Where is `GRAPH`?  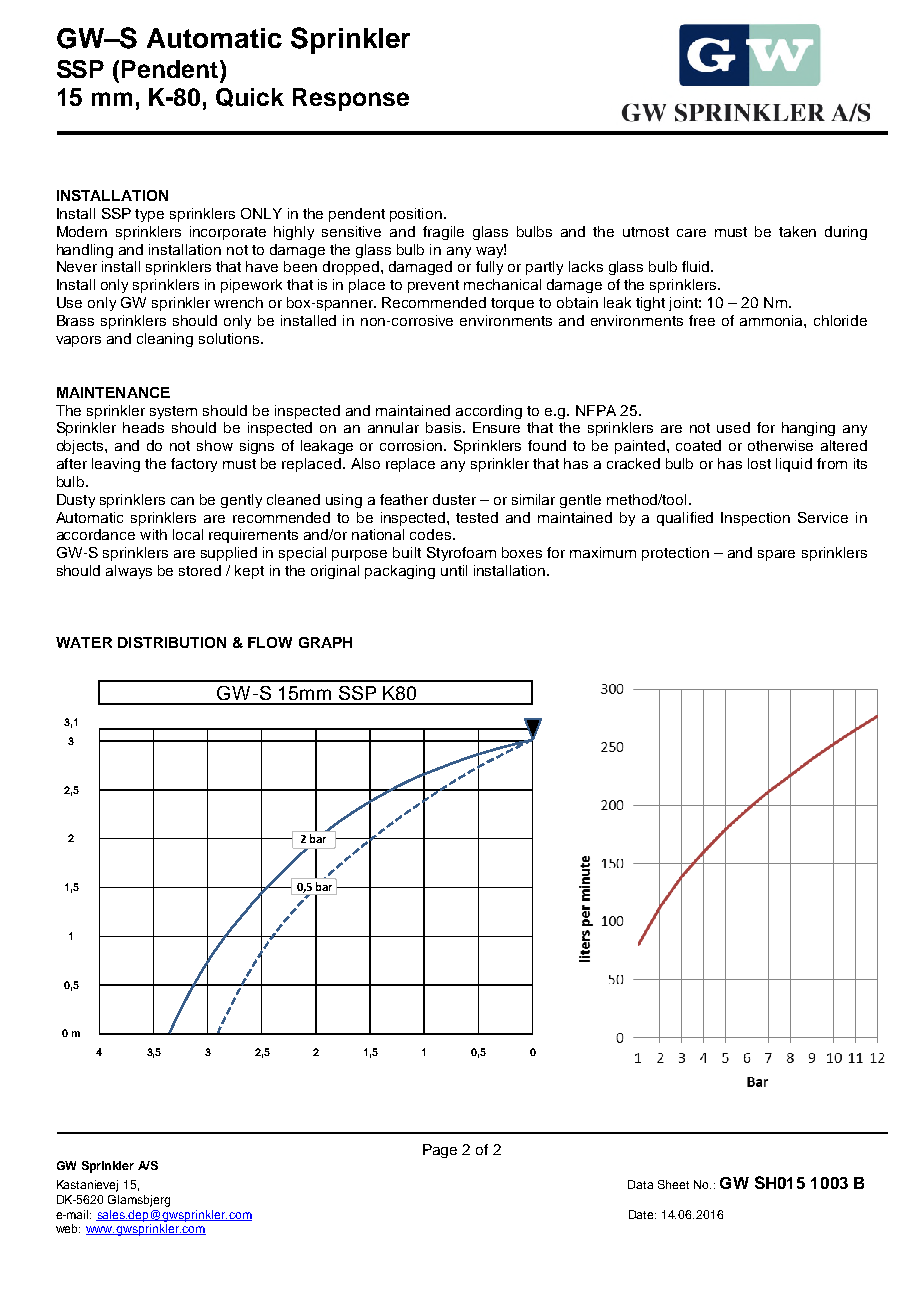
GRAPH is located at coordinates (325, 642).
